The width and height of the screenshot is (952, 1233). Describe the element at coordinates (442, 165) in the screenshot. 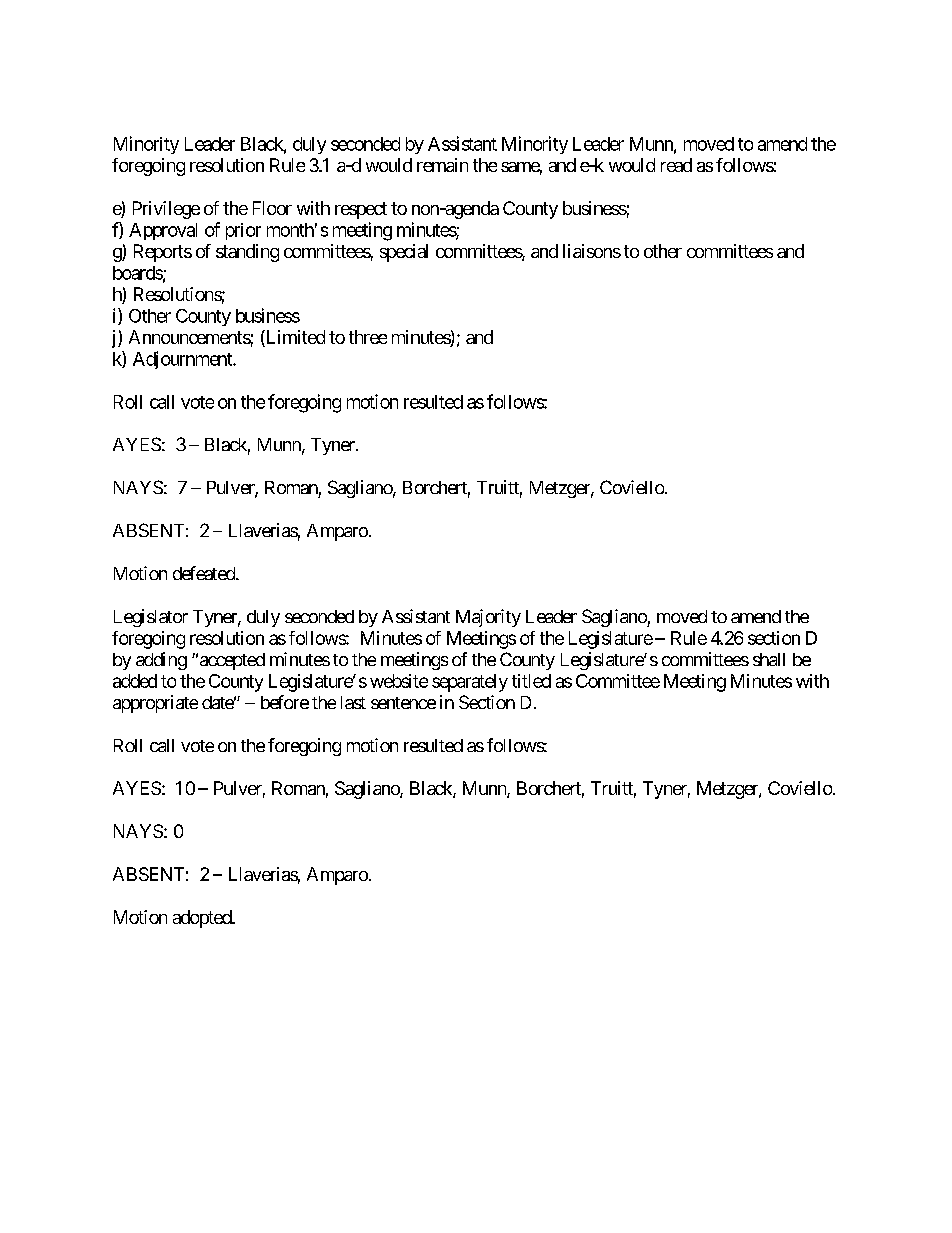

I see `remain` at that location.
